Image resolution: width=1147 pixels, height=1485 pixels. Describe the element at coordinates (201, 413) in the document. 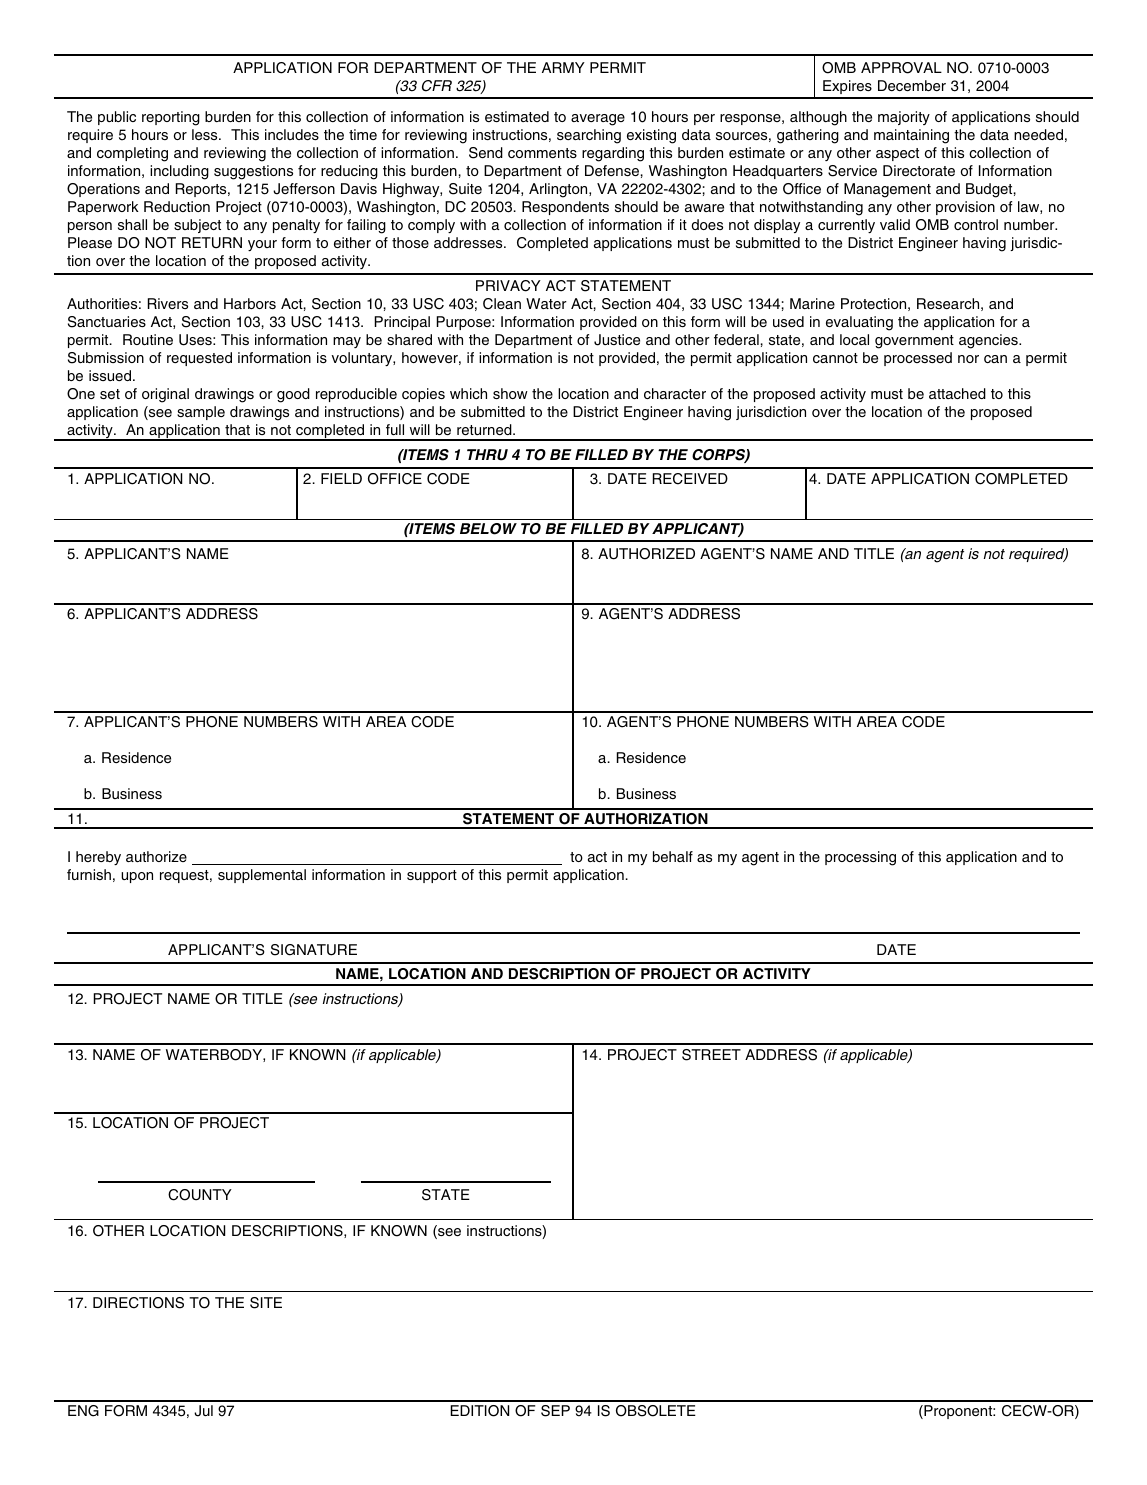

I see `sample` at that location.
